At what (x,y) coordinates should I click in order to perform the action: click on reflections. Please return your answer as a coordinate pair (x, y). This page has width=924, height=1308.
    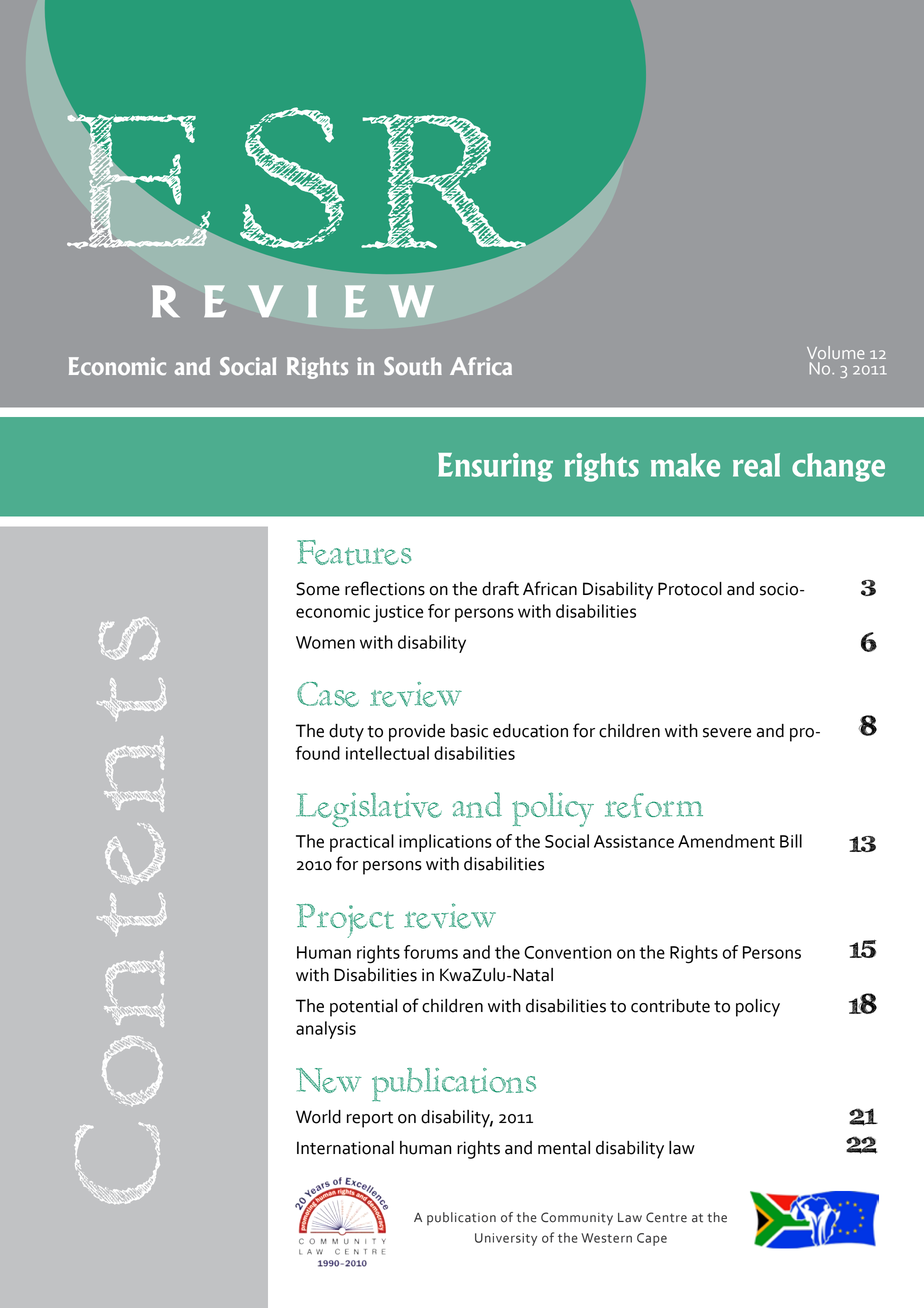
    Looking at the image, I should click on (385, 588).
